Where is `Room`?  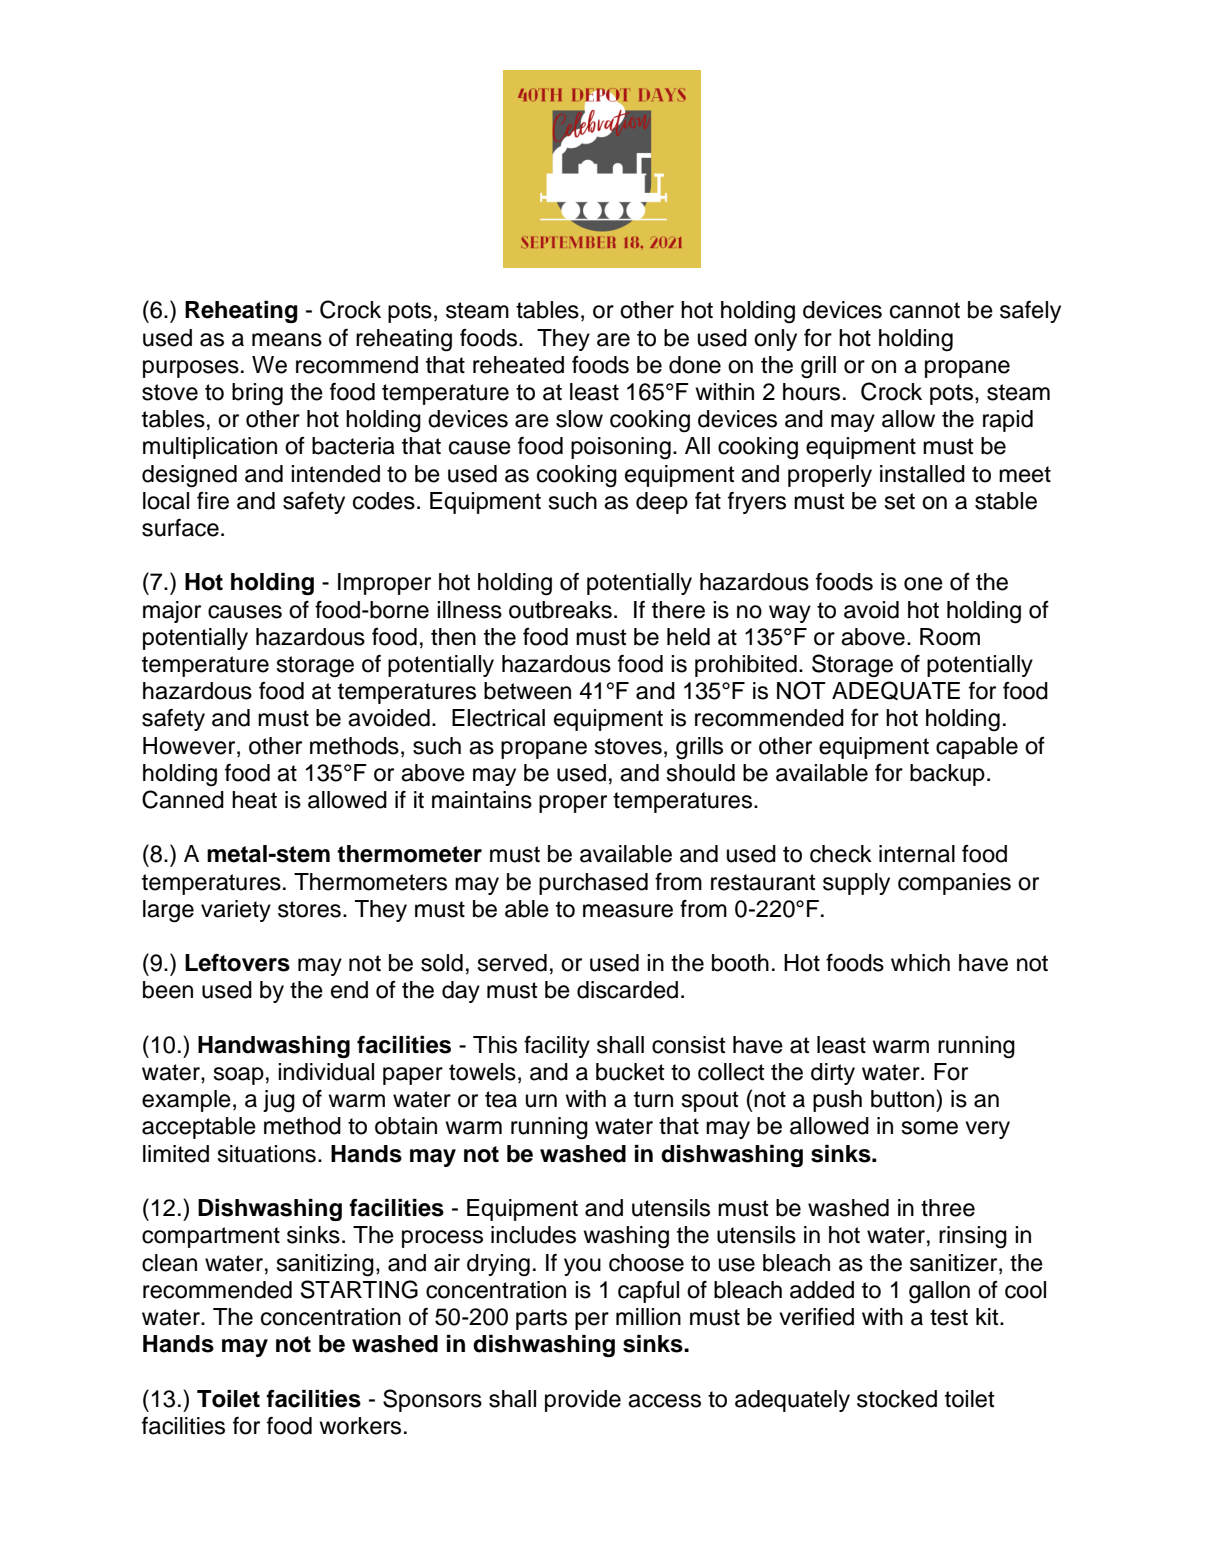 Room is located at coordinates (950, 637).
